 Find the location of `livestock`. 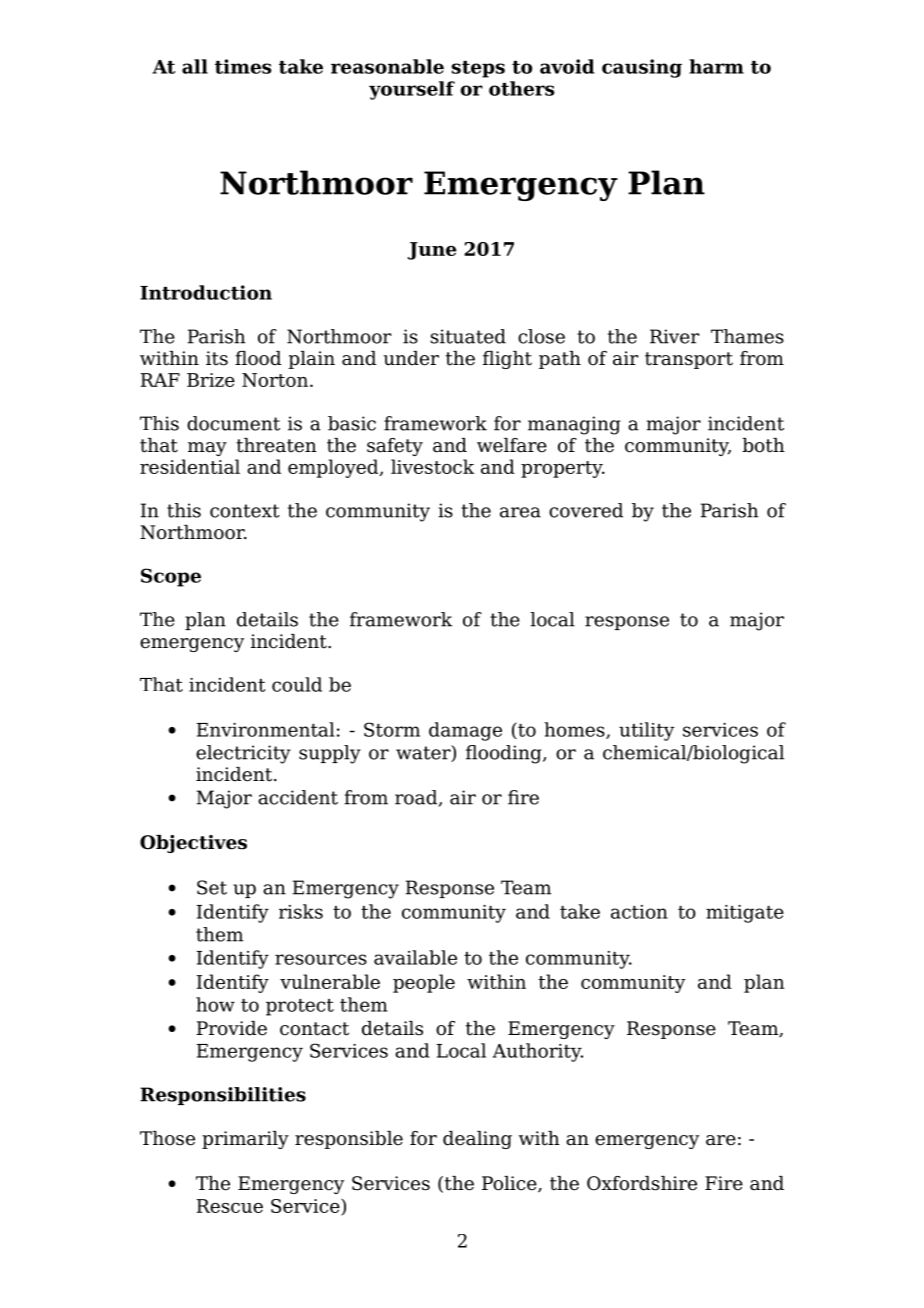

livestock is located at coordinates (432, 466).
